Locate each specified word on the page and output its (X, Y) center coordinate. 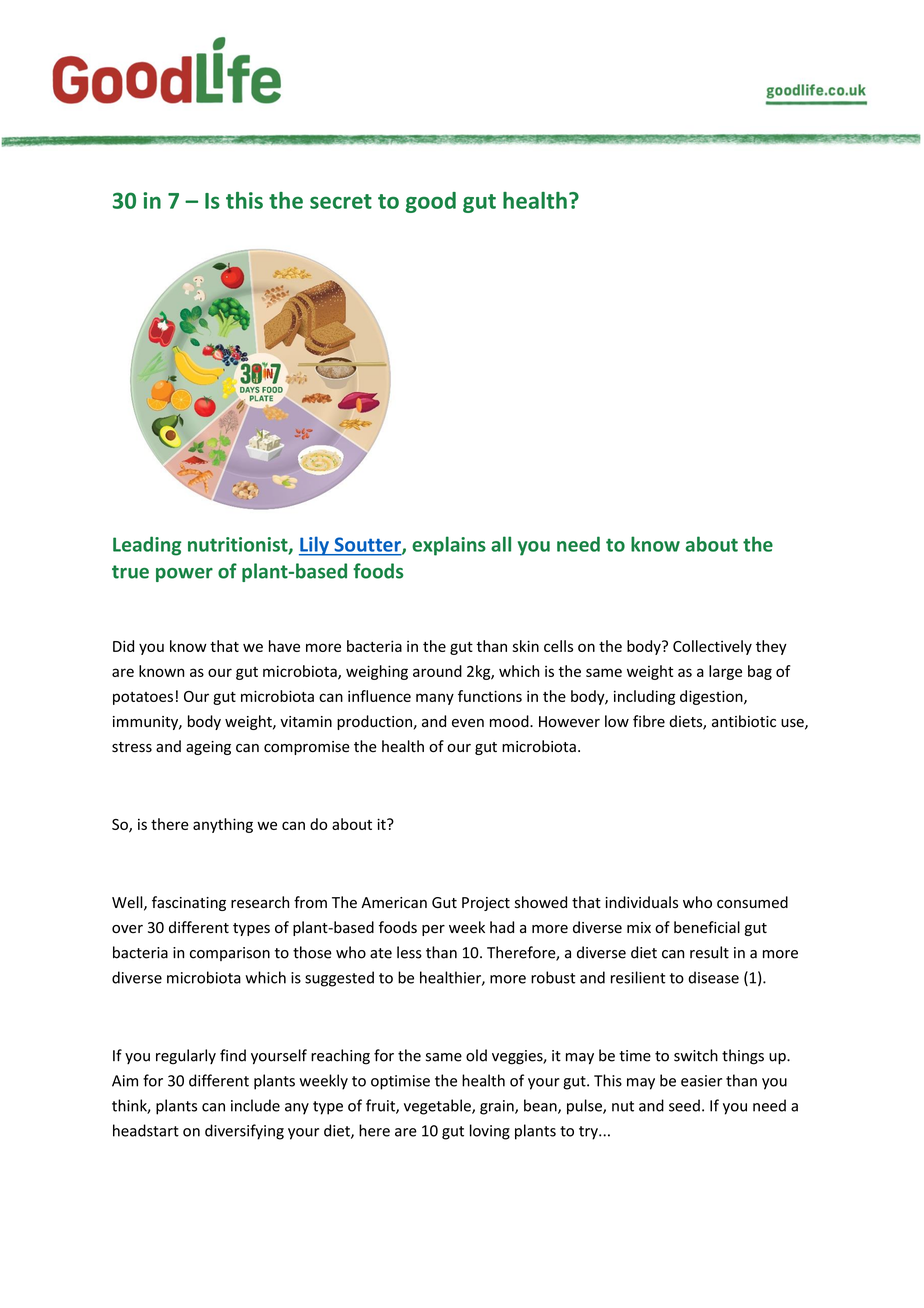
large (725, 672)
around (437, 671)
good (430, 202)
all (501, 544)
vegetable (438, 1107)
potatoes (143, 698)
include (255, 1105)
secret (341, 201)
